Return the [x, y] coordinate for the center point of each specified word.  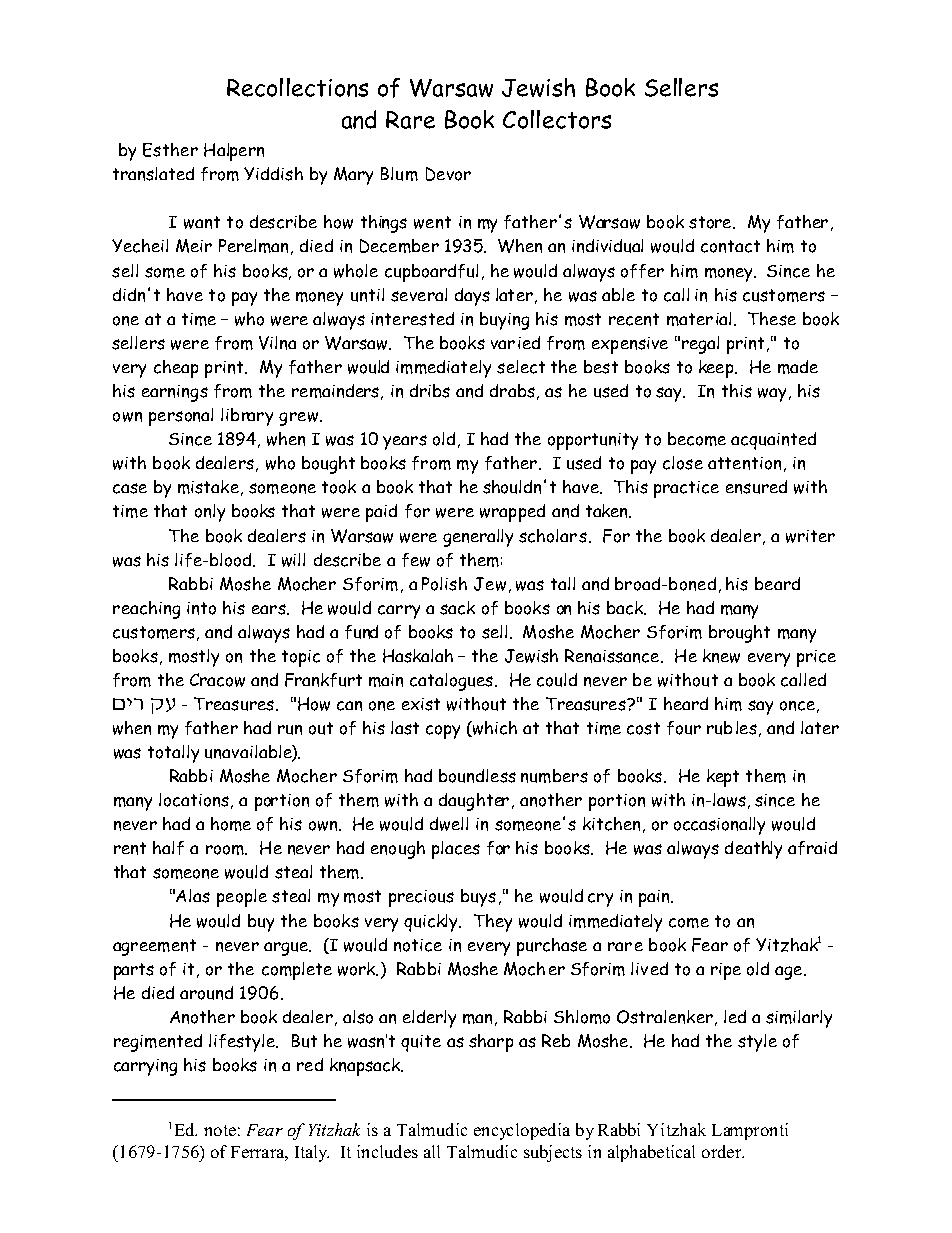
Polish [444, 584]
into [201, 608]
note [220, 1130]
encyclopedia [522, 1131]
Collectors [557, 119]
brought [739, 634]
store [711, 222]
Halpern [234, 152]
